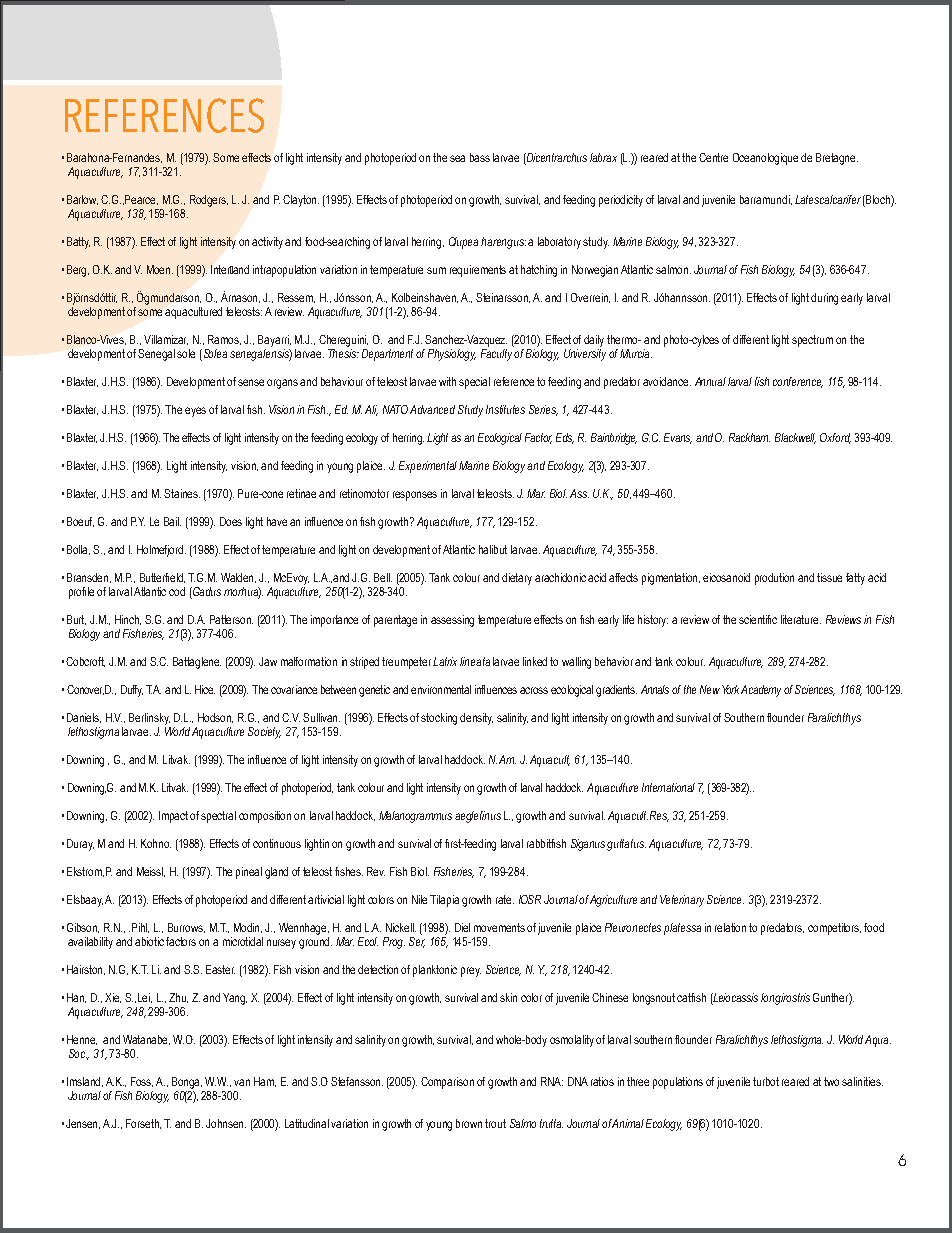 This screenshot has width=952, height=1233. I want to click on Impact, so click(173, 817).
